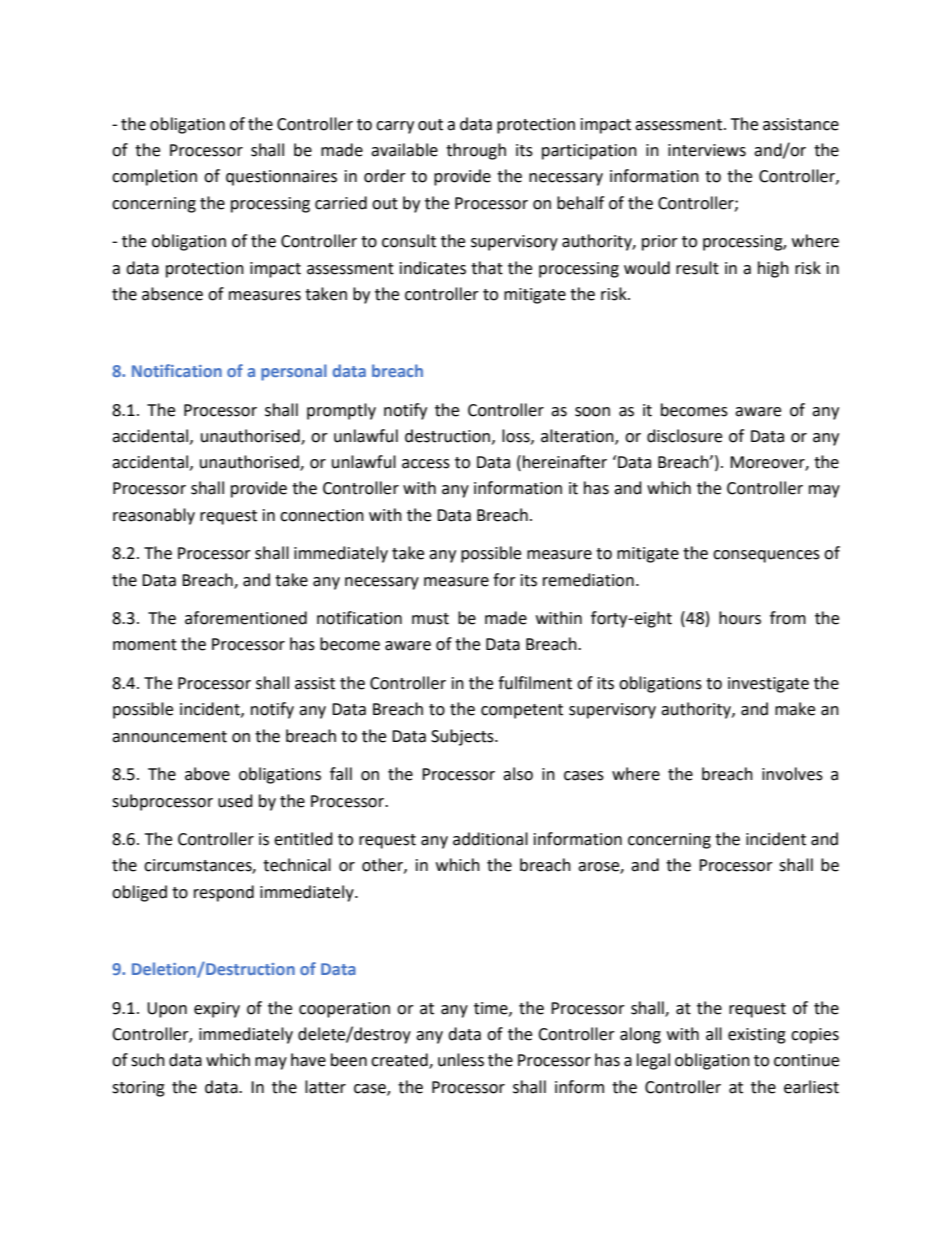 This image has width=952, height=1233. What do you see at coordinates (207, 774) in the image?
I see `above` at bounding box center [207, 774].
